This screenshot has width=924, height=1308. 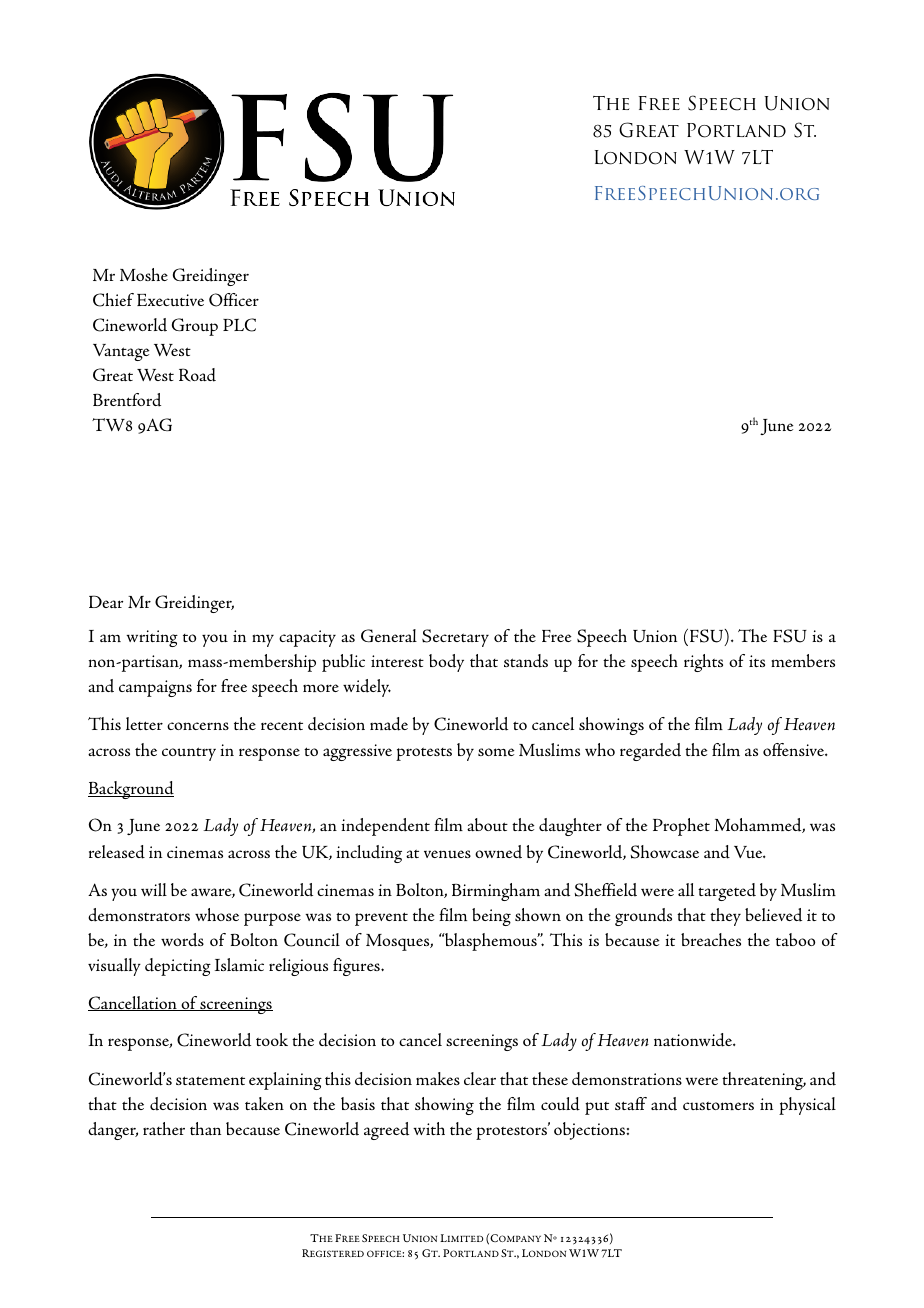 What do you see at coordinates (455, 638) in the screenshot?
I see `Secretary` at bounding box center [455, 638].
